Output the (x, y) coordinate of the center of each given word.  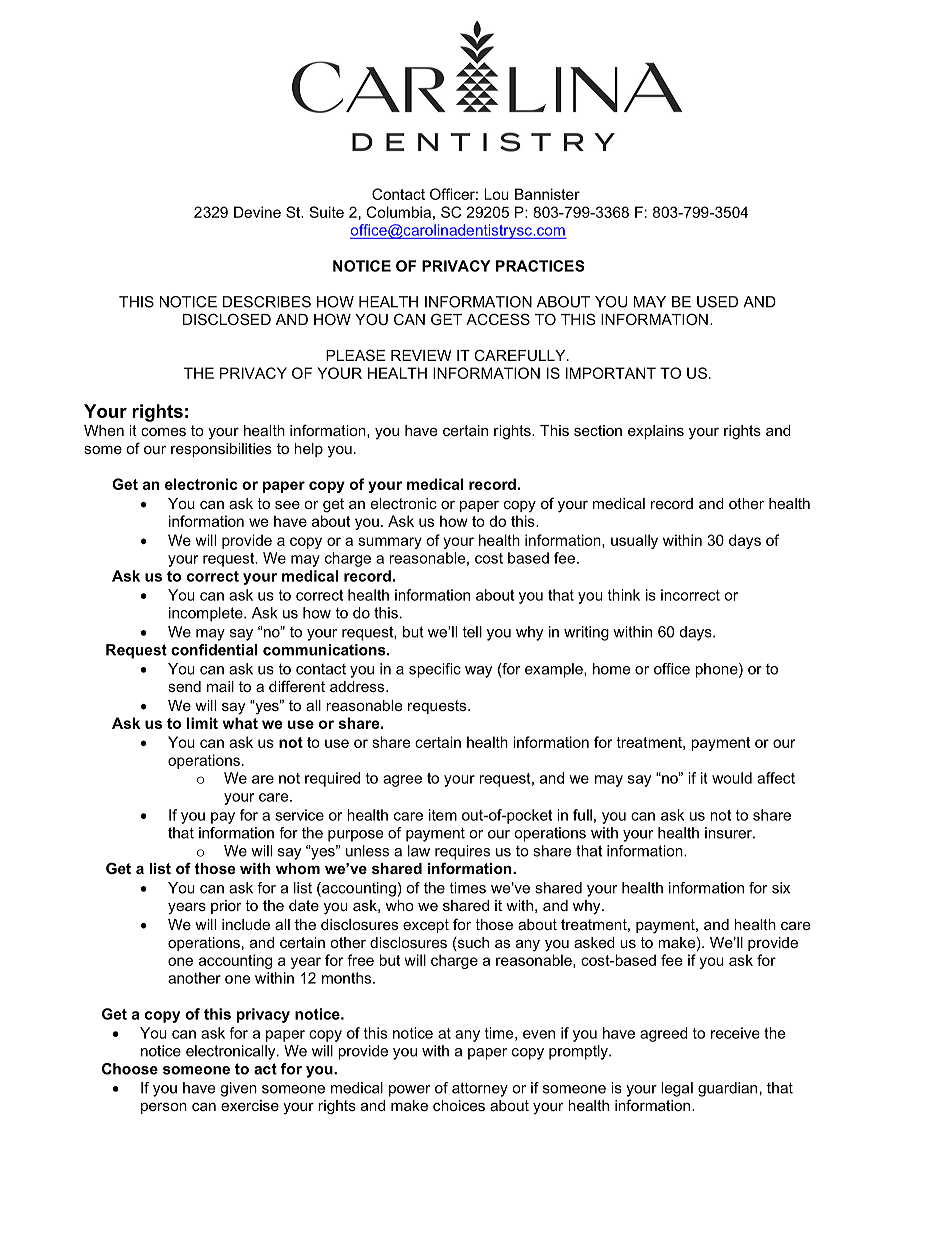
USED (717, 302)
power (409, 1091)
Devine (257, 212)
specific (435, 670)
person (164, 1108)
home (611, 669)
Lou (497, 194)
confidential (214, 650)
